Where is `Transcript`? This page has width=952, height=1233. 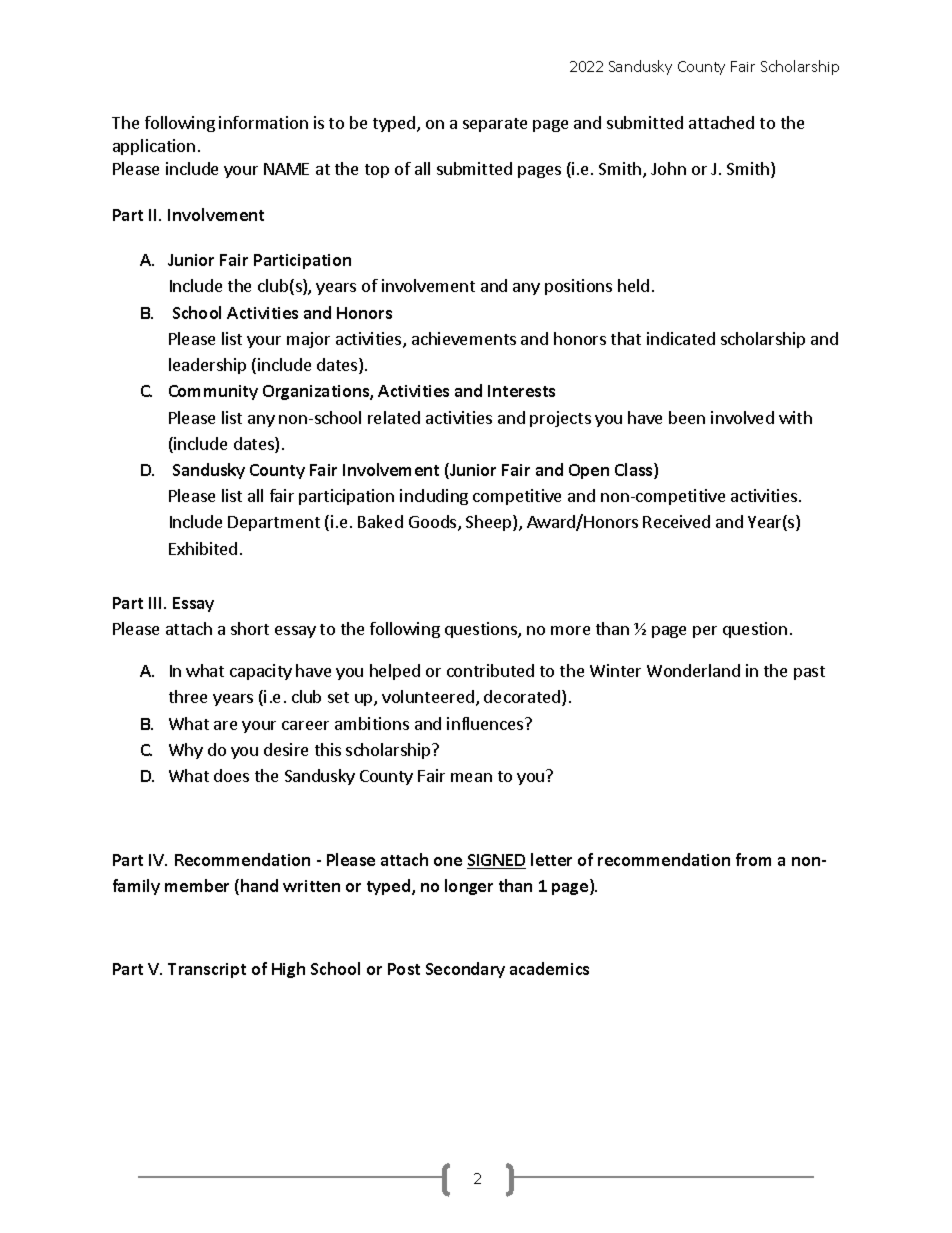 Transcript is located at coordinates (207, 970).
